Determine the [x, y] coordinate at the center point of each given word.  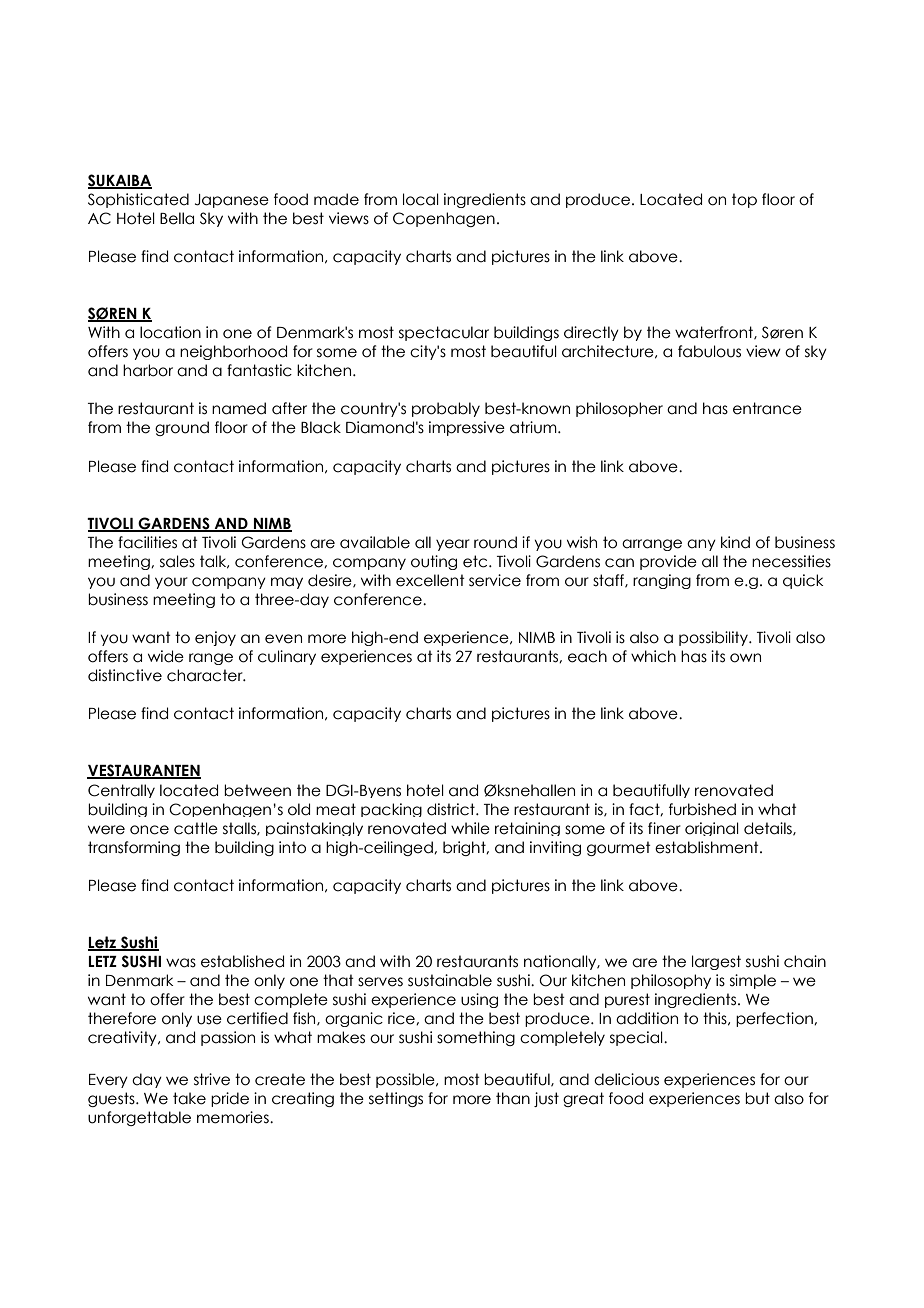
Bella [177, 218]
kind [735, 542]
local [421, 199]
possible [406, 1080]
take [189, 1098]
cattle [196, 828]
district [452, 809]
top [744, 200]
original [712, 829]
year [453, 545]
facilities [147, 542]
